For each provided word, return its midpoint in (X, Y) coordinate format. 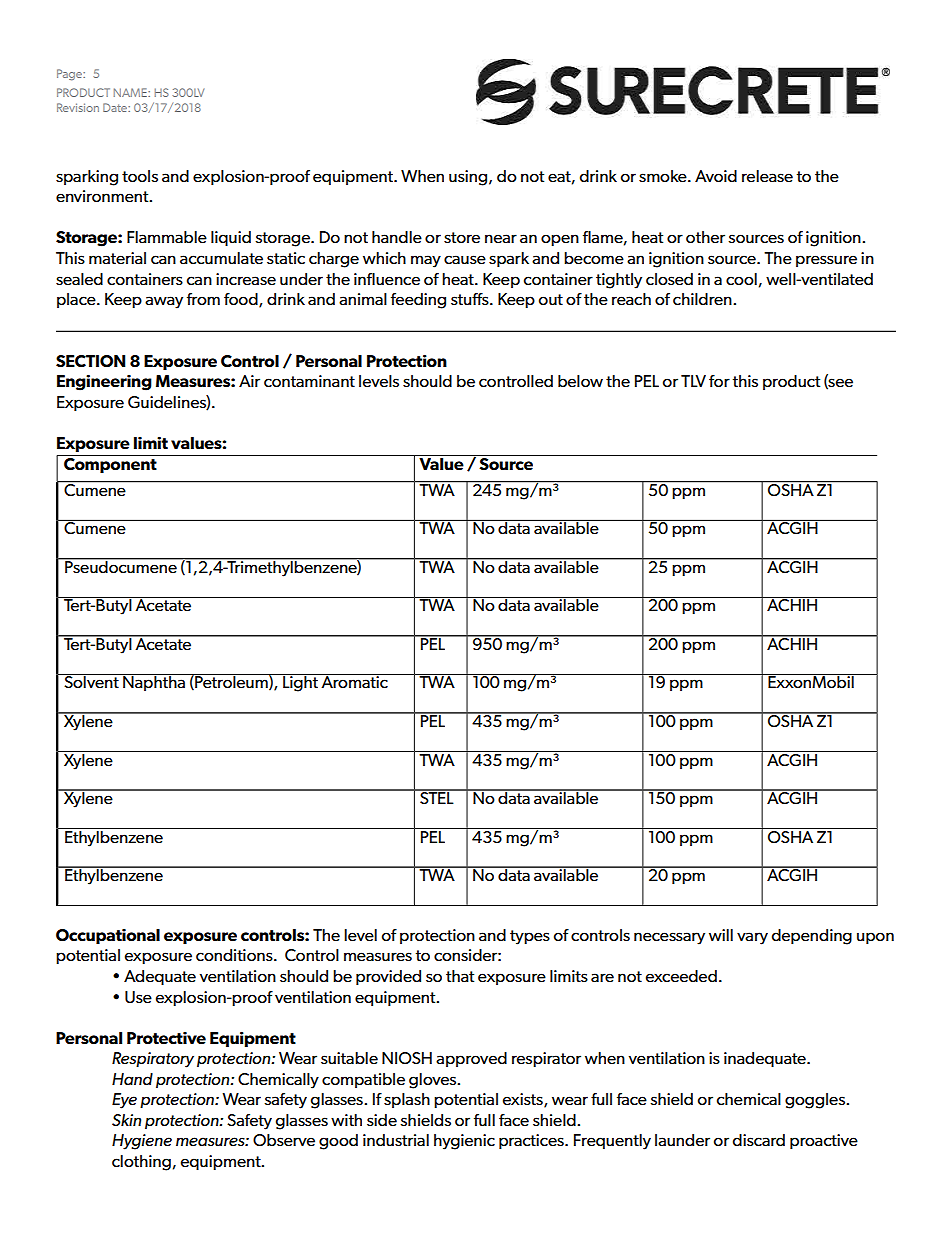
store (462, 237)
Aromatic (354, 681)
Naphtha (154, 682)
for (719, 381)
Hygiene (142, 1142)
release (767, 176)
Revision (78, 107)
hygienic (464, 1142)
